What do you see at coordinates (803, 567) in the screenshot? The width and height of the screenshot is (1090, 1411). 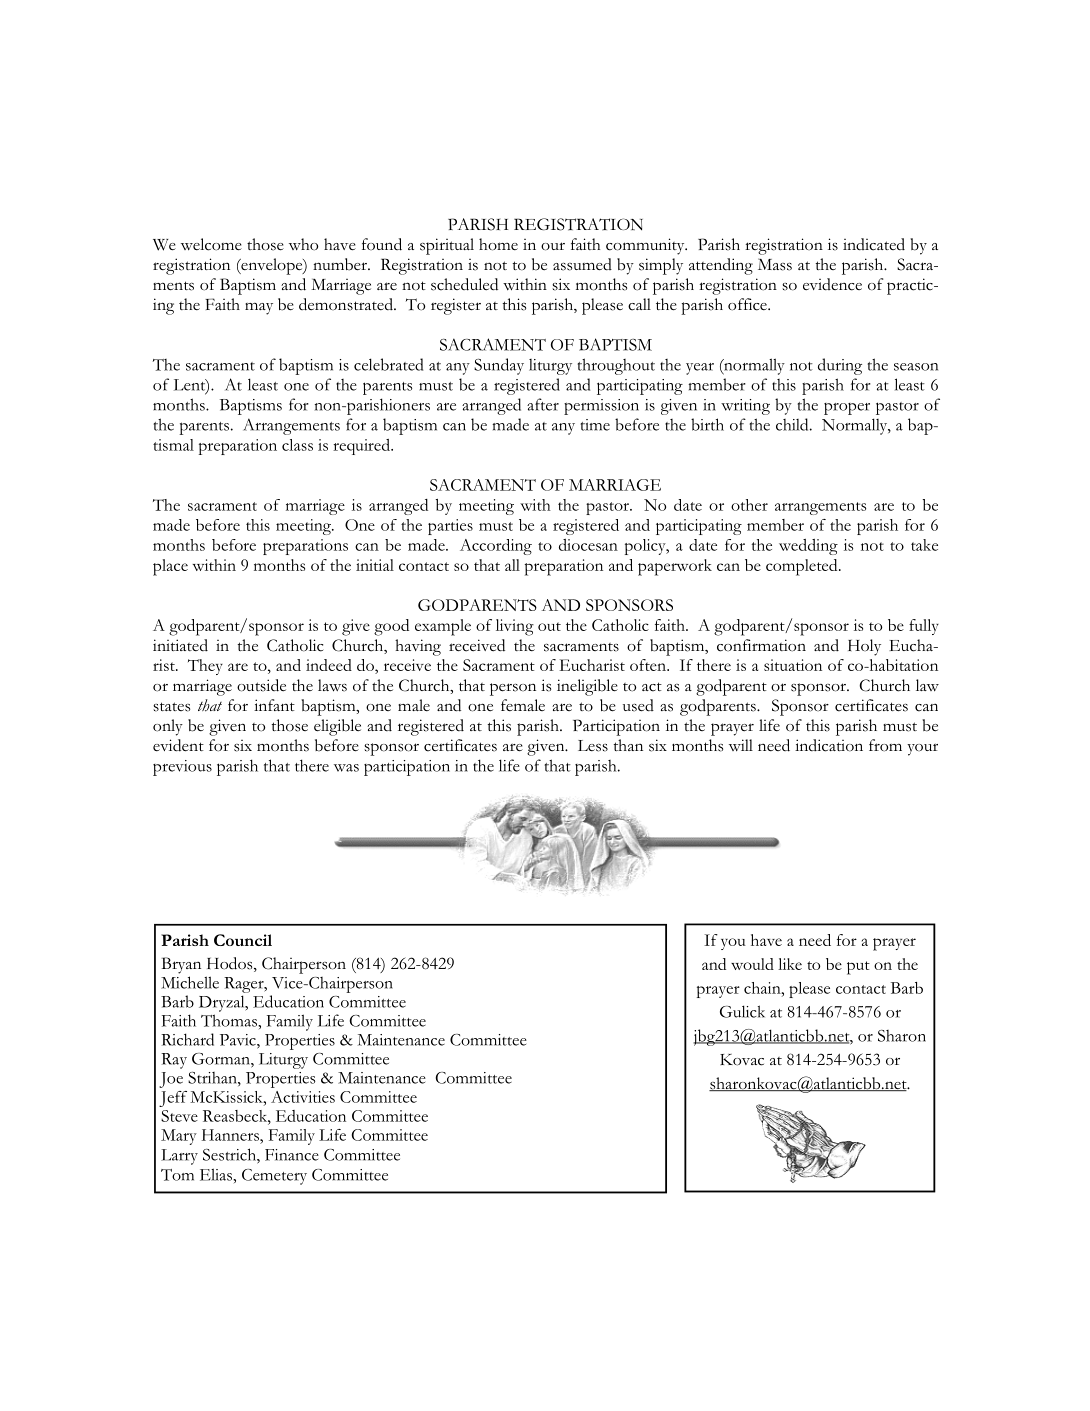 I see `completed` at bounding box center [803, 567].
